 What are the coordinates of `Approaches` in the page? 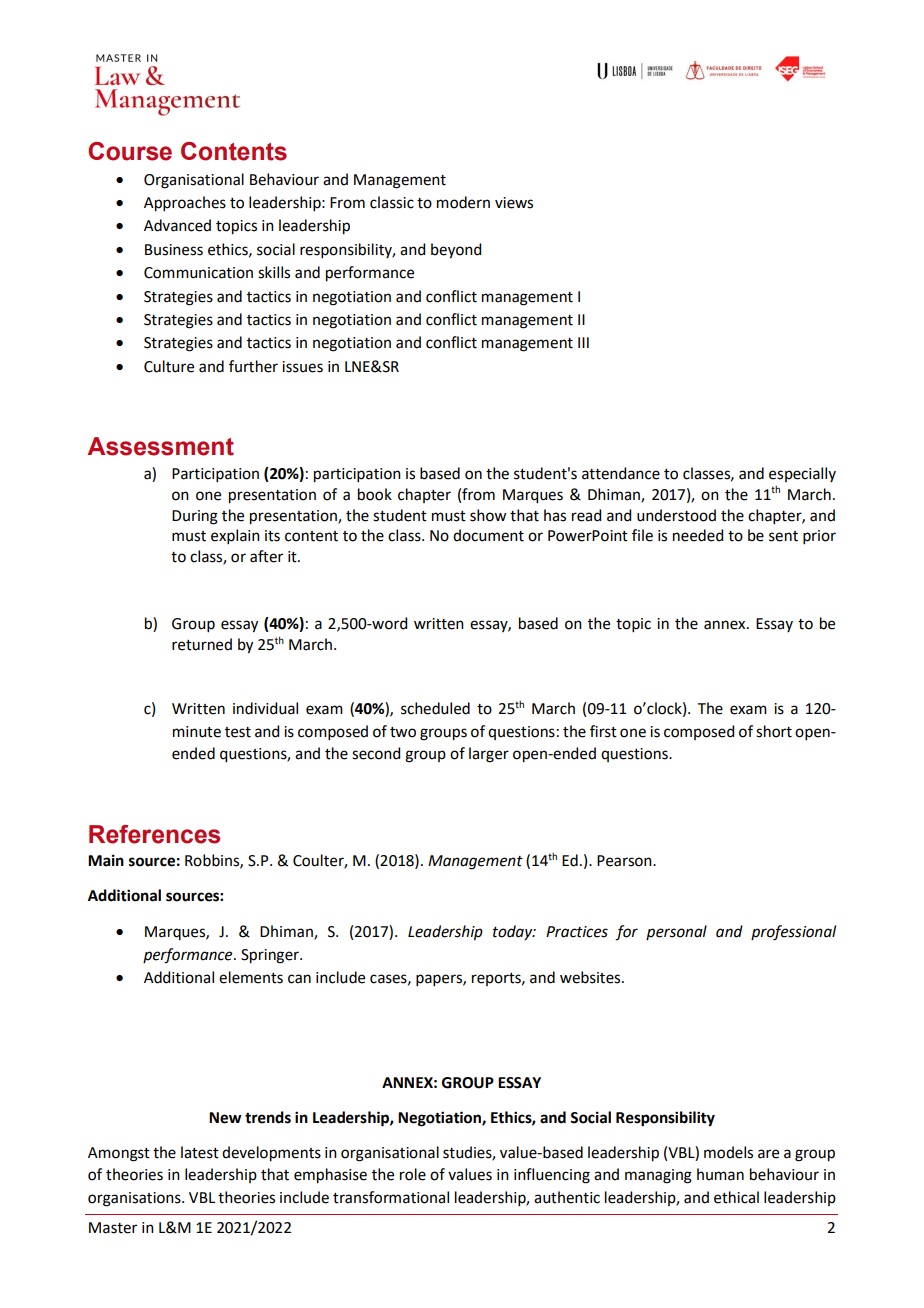 It's located at (185, 204).
